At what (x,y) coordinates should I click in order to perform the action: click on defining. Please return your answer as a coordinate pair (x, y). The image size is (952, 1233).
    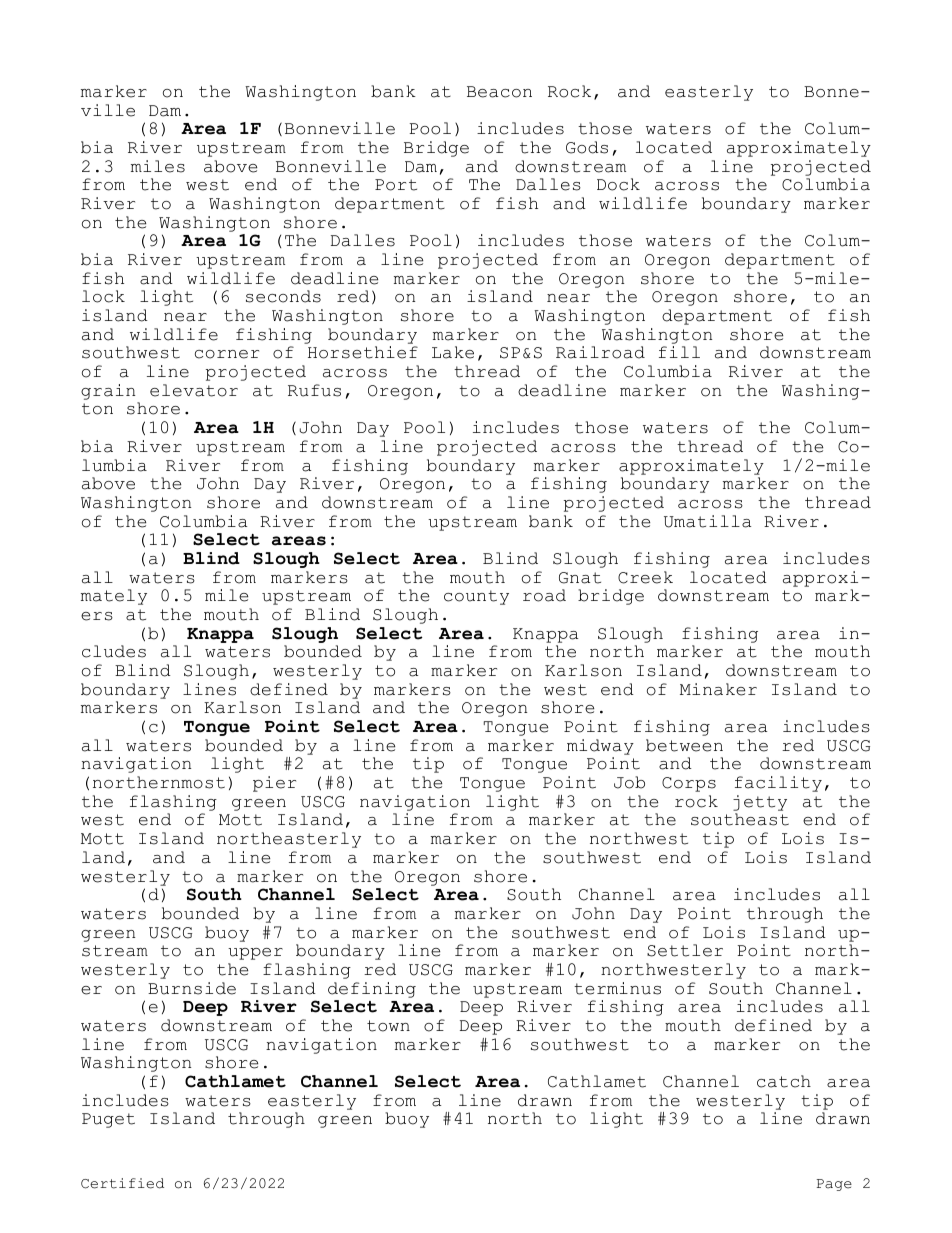
    Looking at the image, I should click on (372, 990).
